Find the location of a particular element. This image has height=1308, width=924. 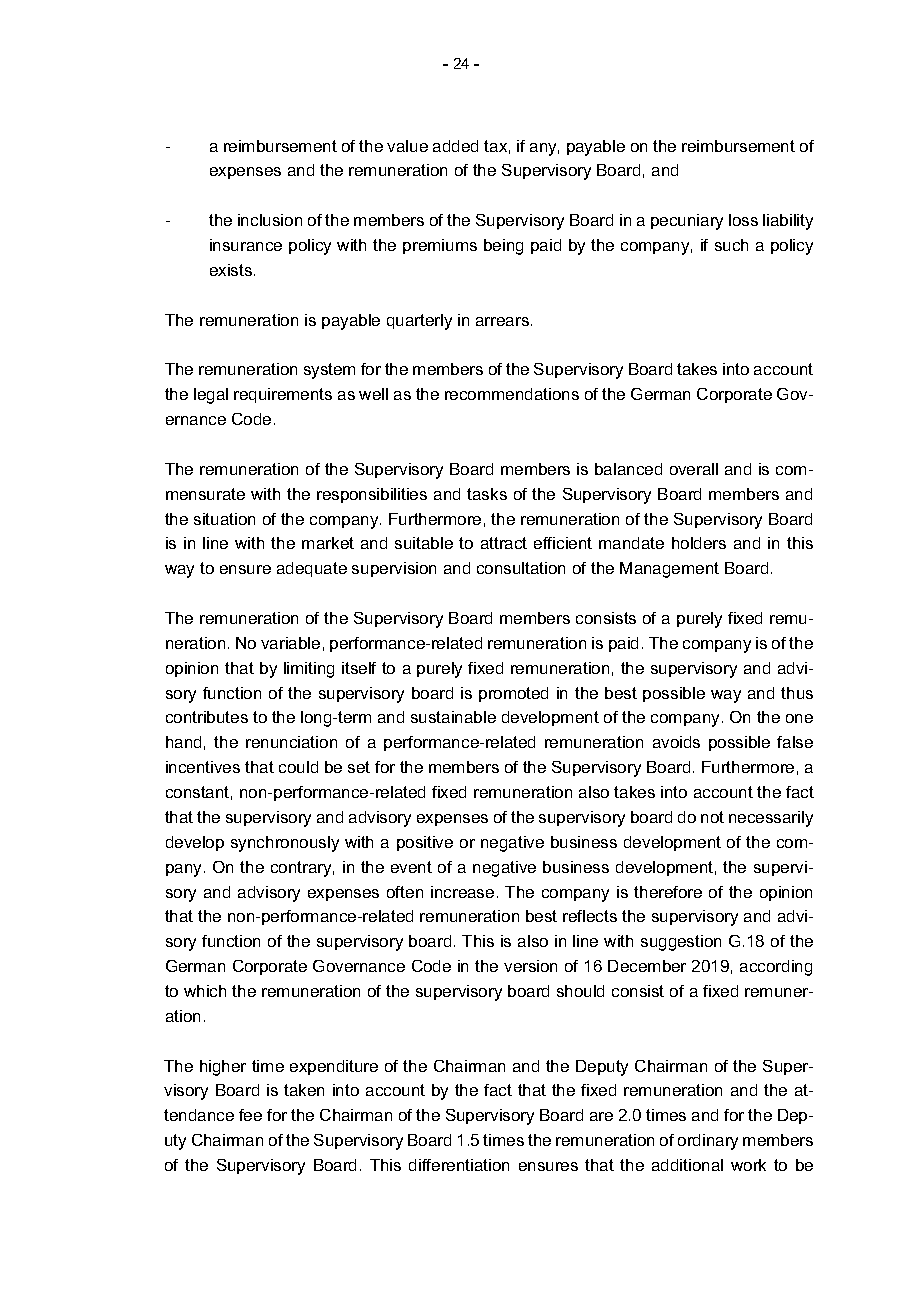

inclusion is located at coordinates (270, 220).
